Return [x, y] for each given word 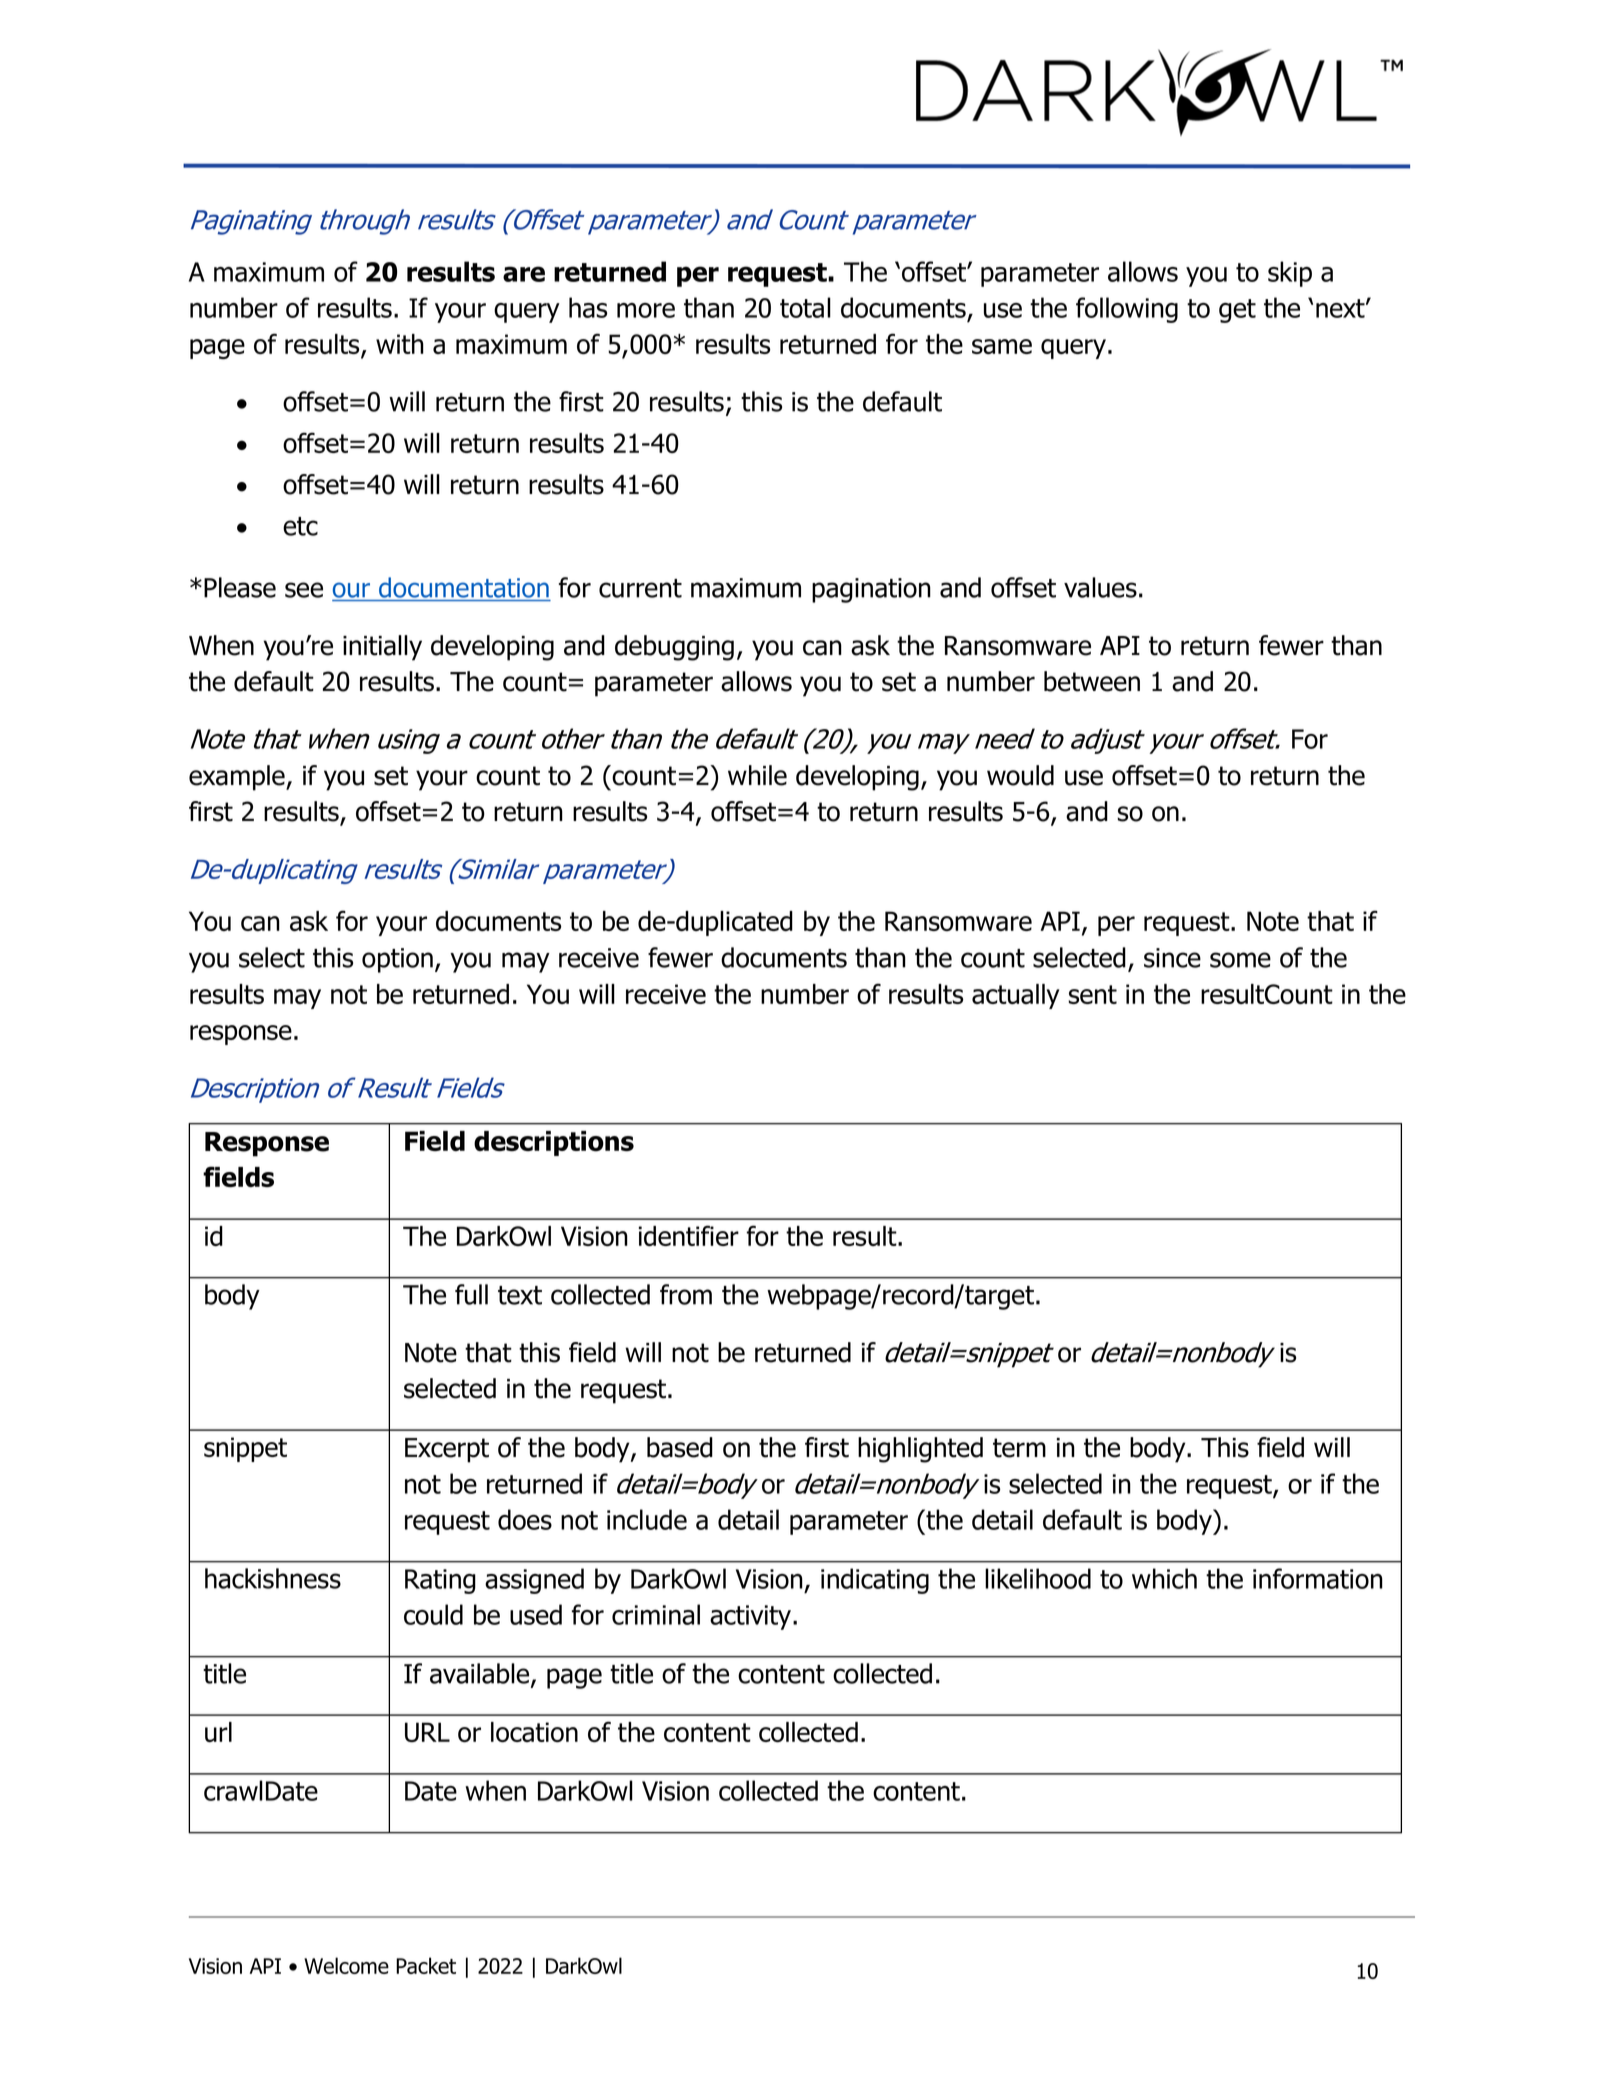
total [805, 307]
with [400, 344]
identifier [689, 1235]
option [397, 960]
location [534, 1732]
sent [1092, 994]
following [1127, 310]
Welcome [346, 1965]
